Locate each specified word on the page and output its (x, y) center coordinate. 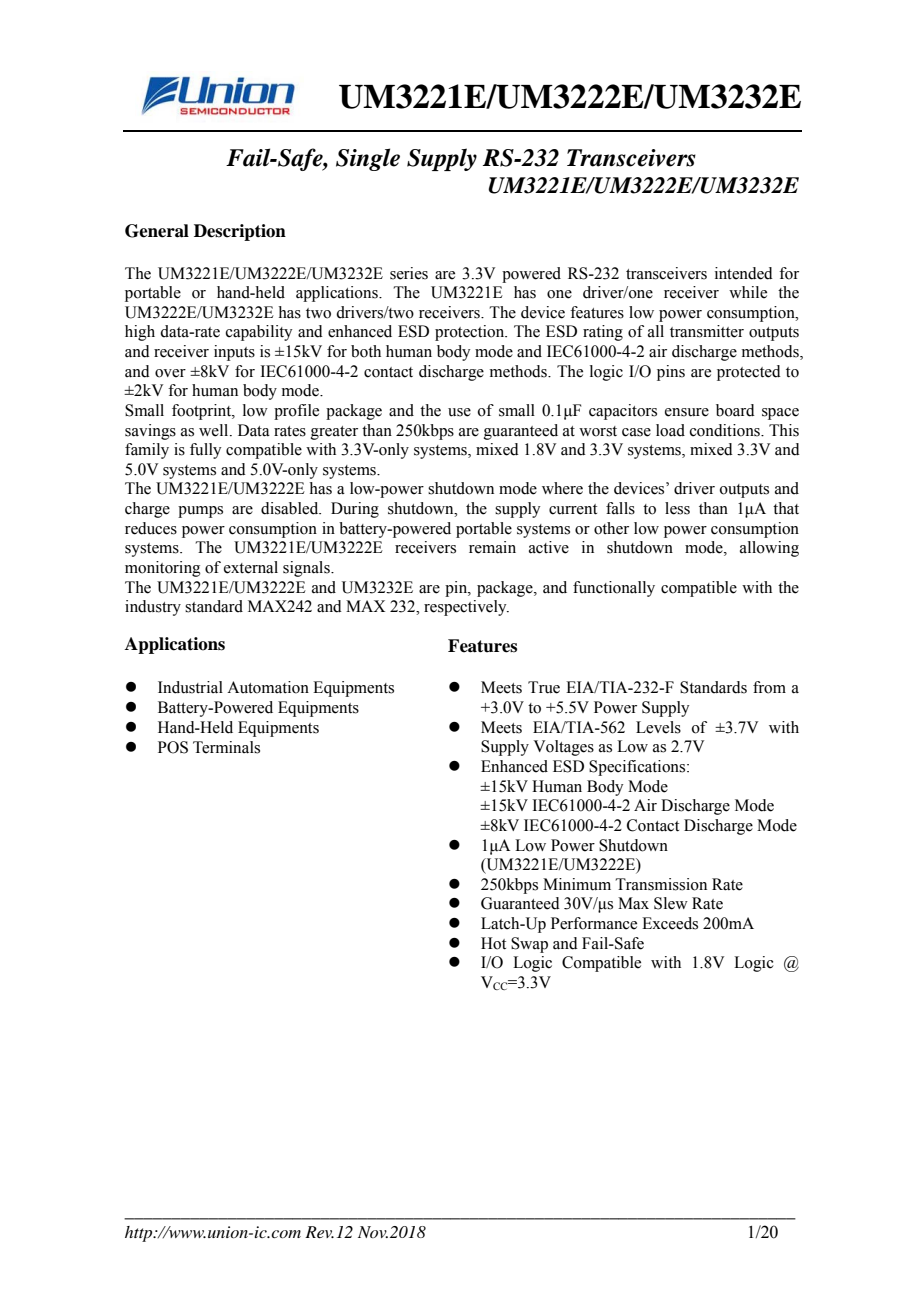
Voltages (563, 748)
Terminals (226, 747)
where (562, 488)
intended (744, 273)
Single (368, 159)
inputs (234, 353)
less (677, 508)
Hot (493, 943)
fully (205, 451)
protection (471, 333)
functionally (614, 589)
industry (153, 608)
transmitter (707, 331)
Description (240, 232)
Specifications (638, 768)
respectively (466, 608)
